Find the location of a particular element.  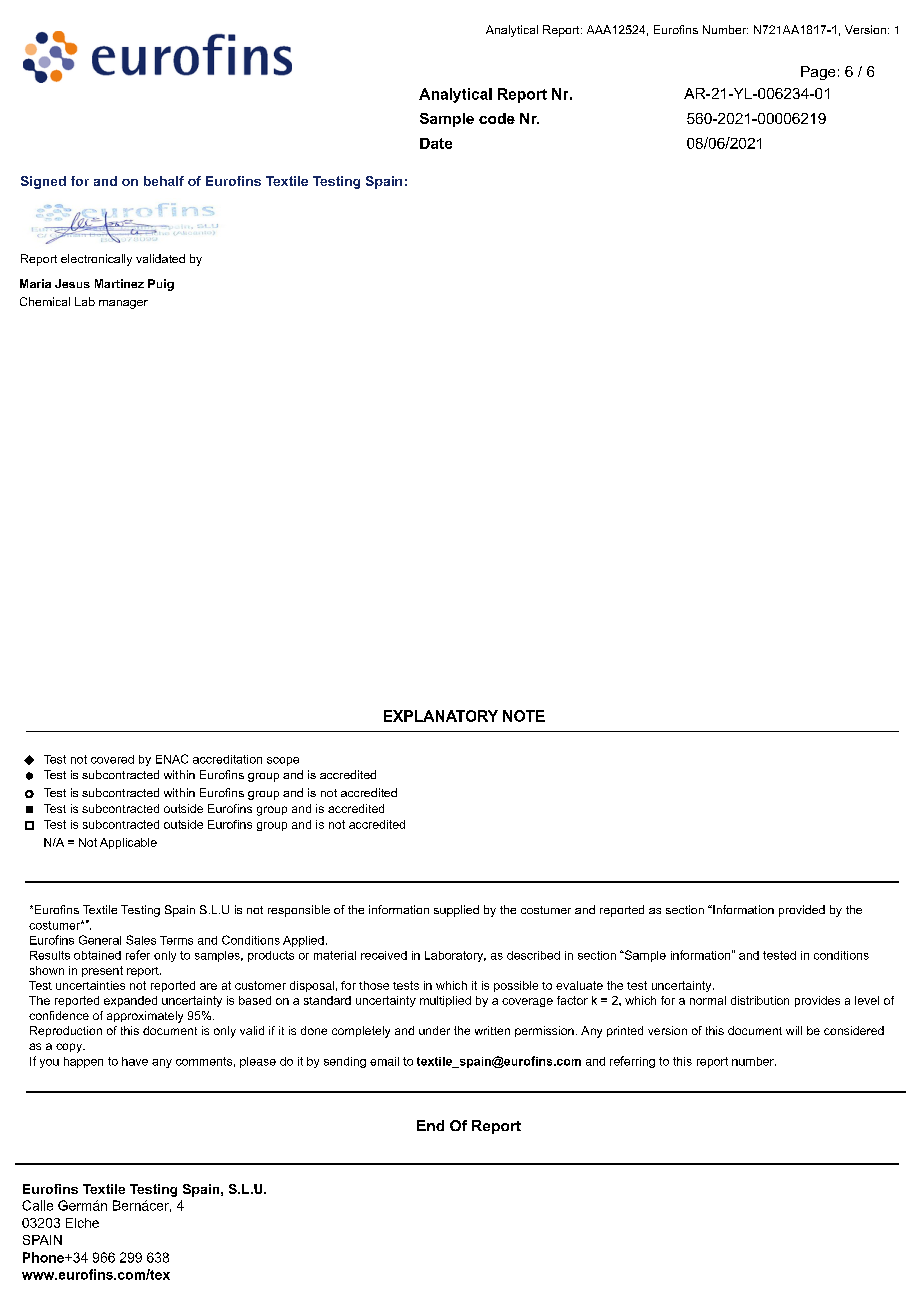

Calle is located at coordinates (37, 1205).
